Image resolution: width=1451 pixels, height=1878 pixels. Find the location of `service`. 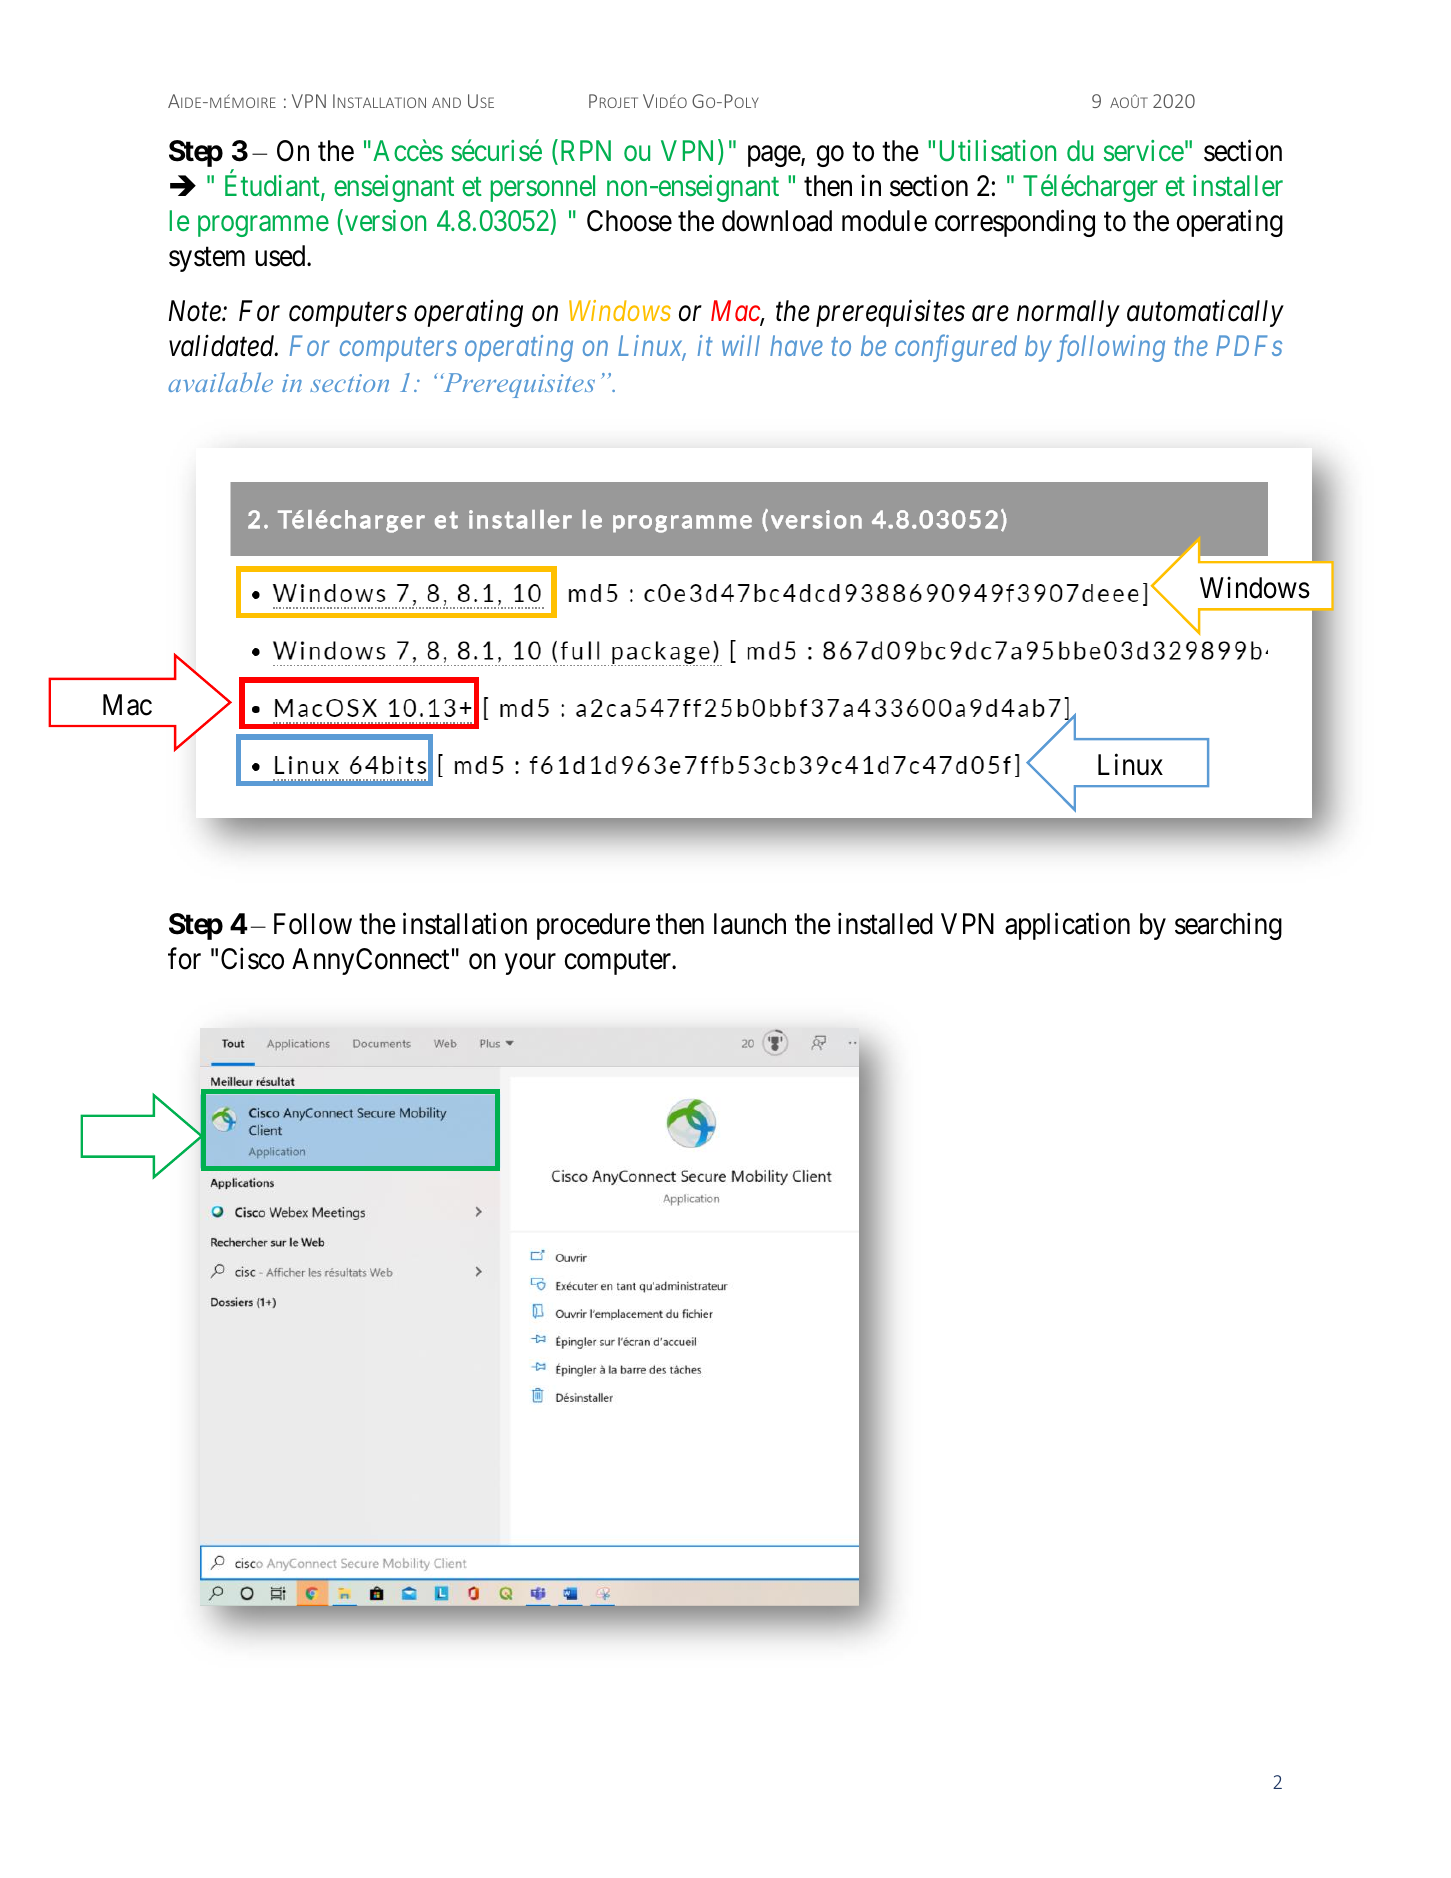

service is located at coordinates (1144, 151).
